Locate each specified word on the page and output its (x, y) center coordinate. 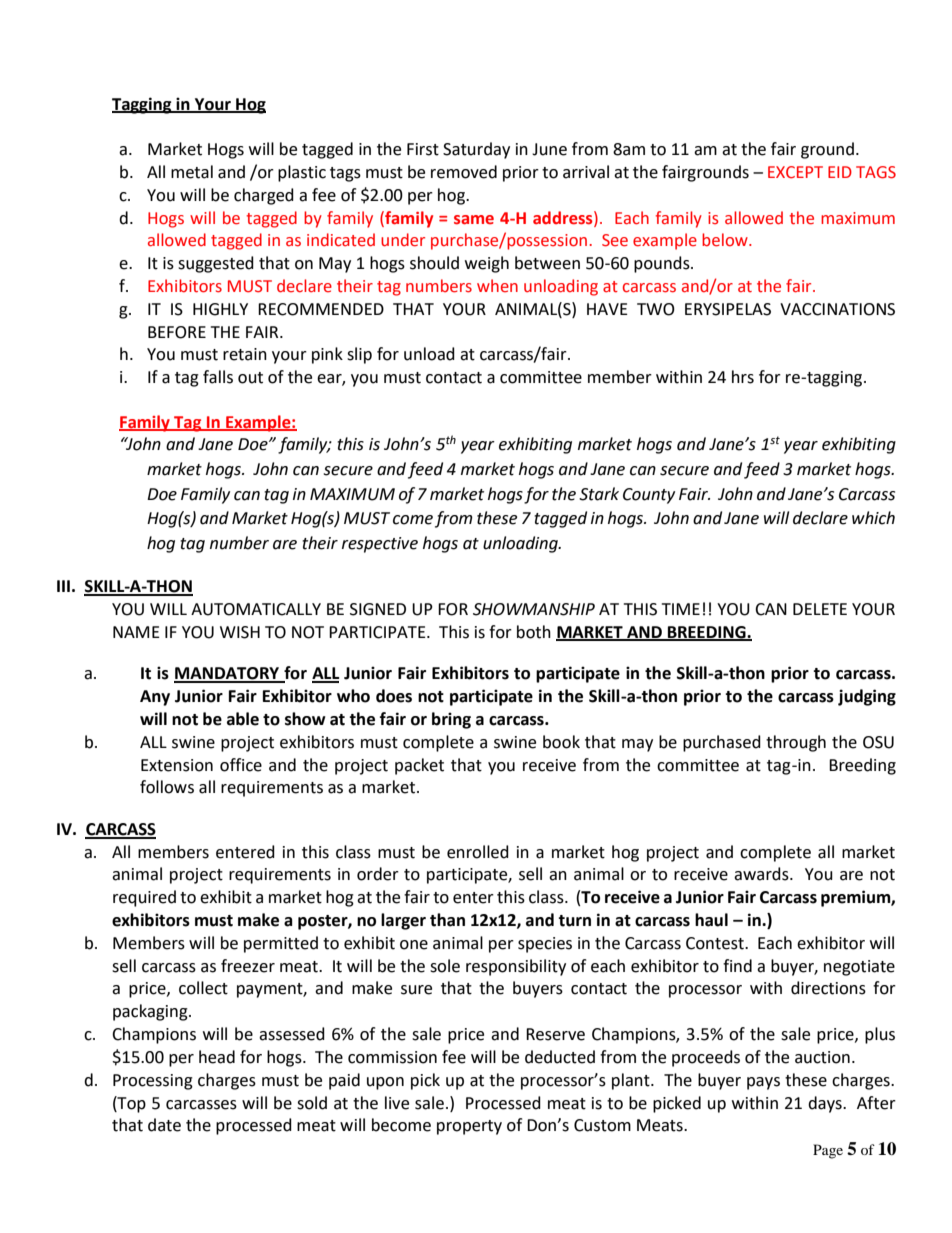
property (469, 1127)
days (826, 1104)
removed (464, 172)
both (534, 632)
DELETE (820, 609)
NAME (136, 632)
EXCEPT (795, 172)
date (164, 1125)
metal (192, 172)
